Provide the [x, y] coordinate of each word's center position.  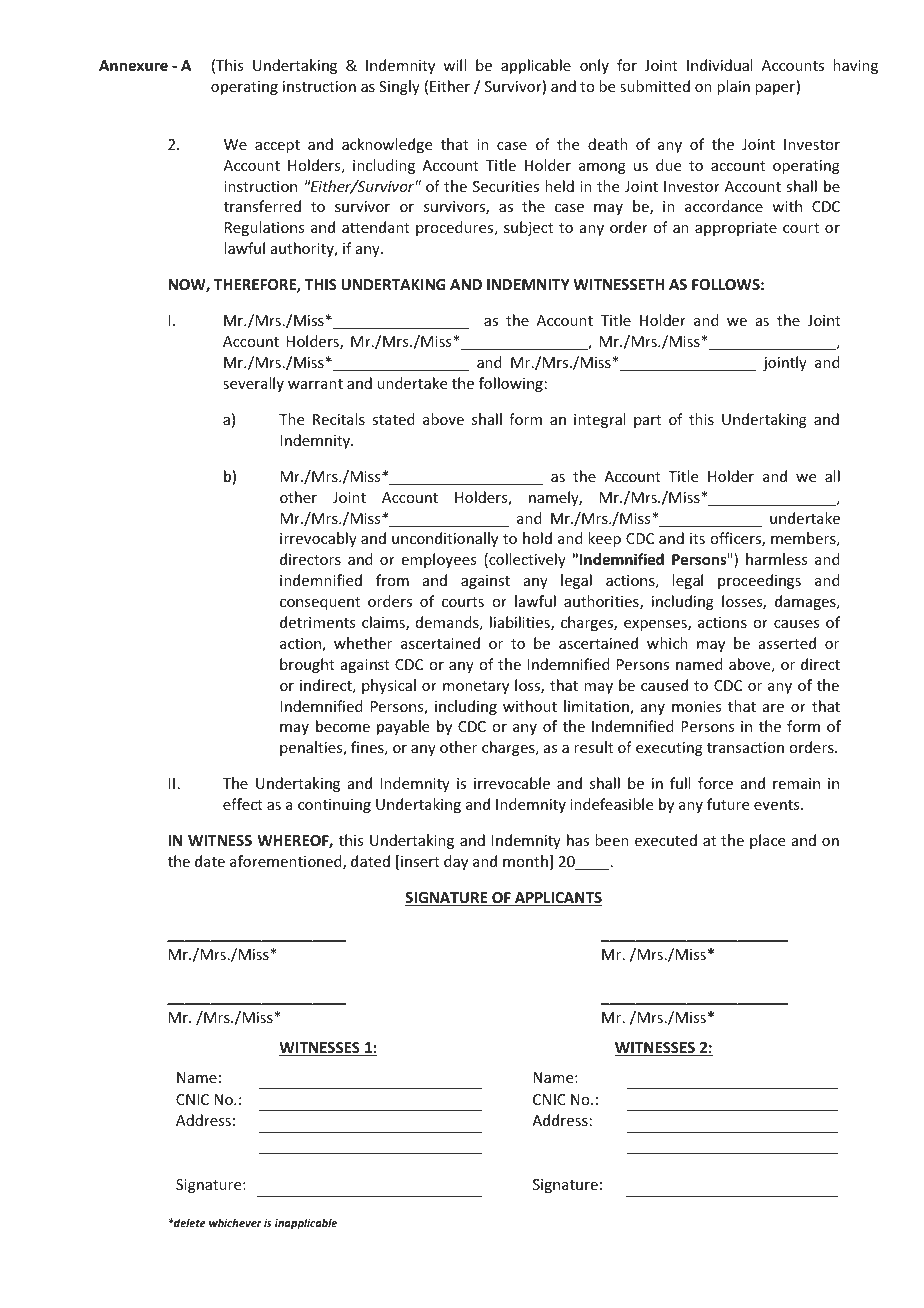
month [525, 861]
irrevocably [318, 539]
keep [604, 539]
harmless [776, 559]
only [594, 66]
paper [775, 89]
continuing [334, 806]
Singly [399, 87]
